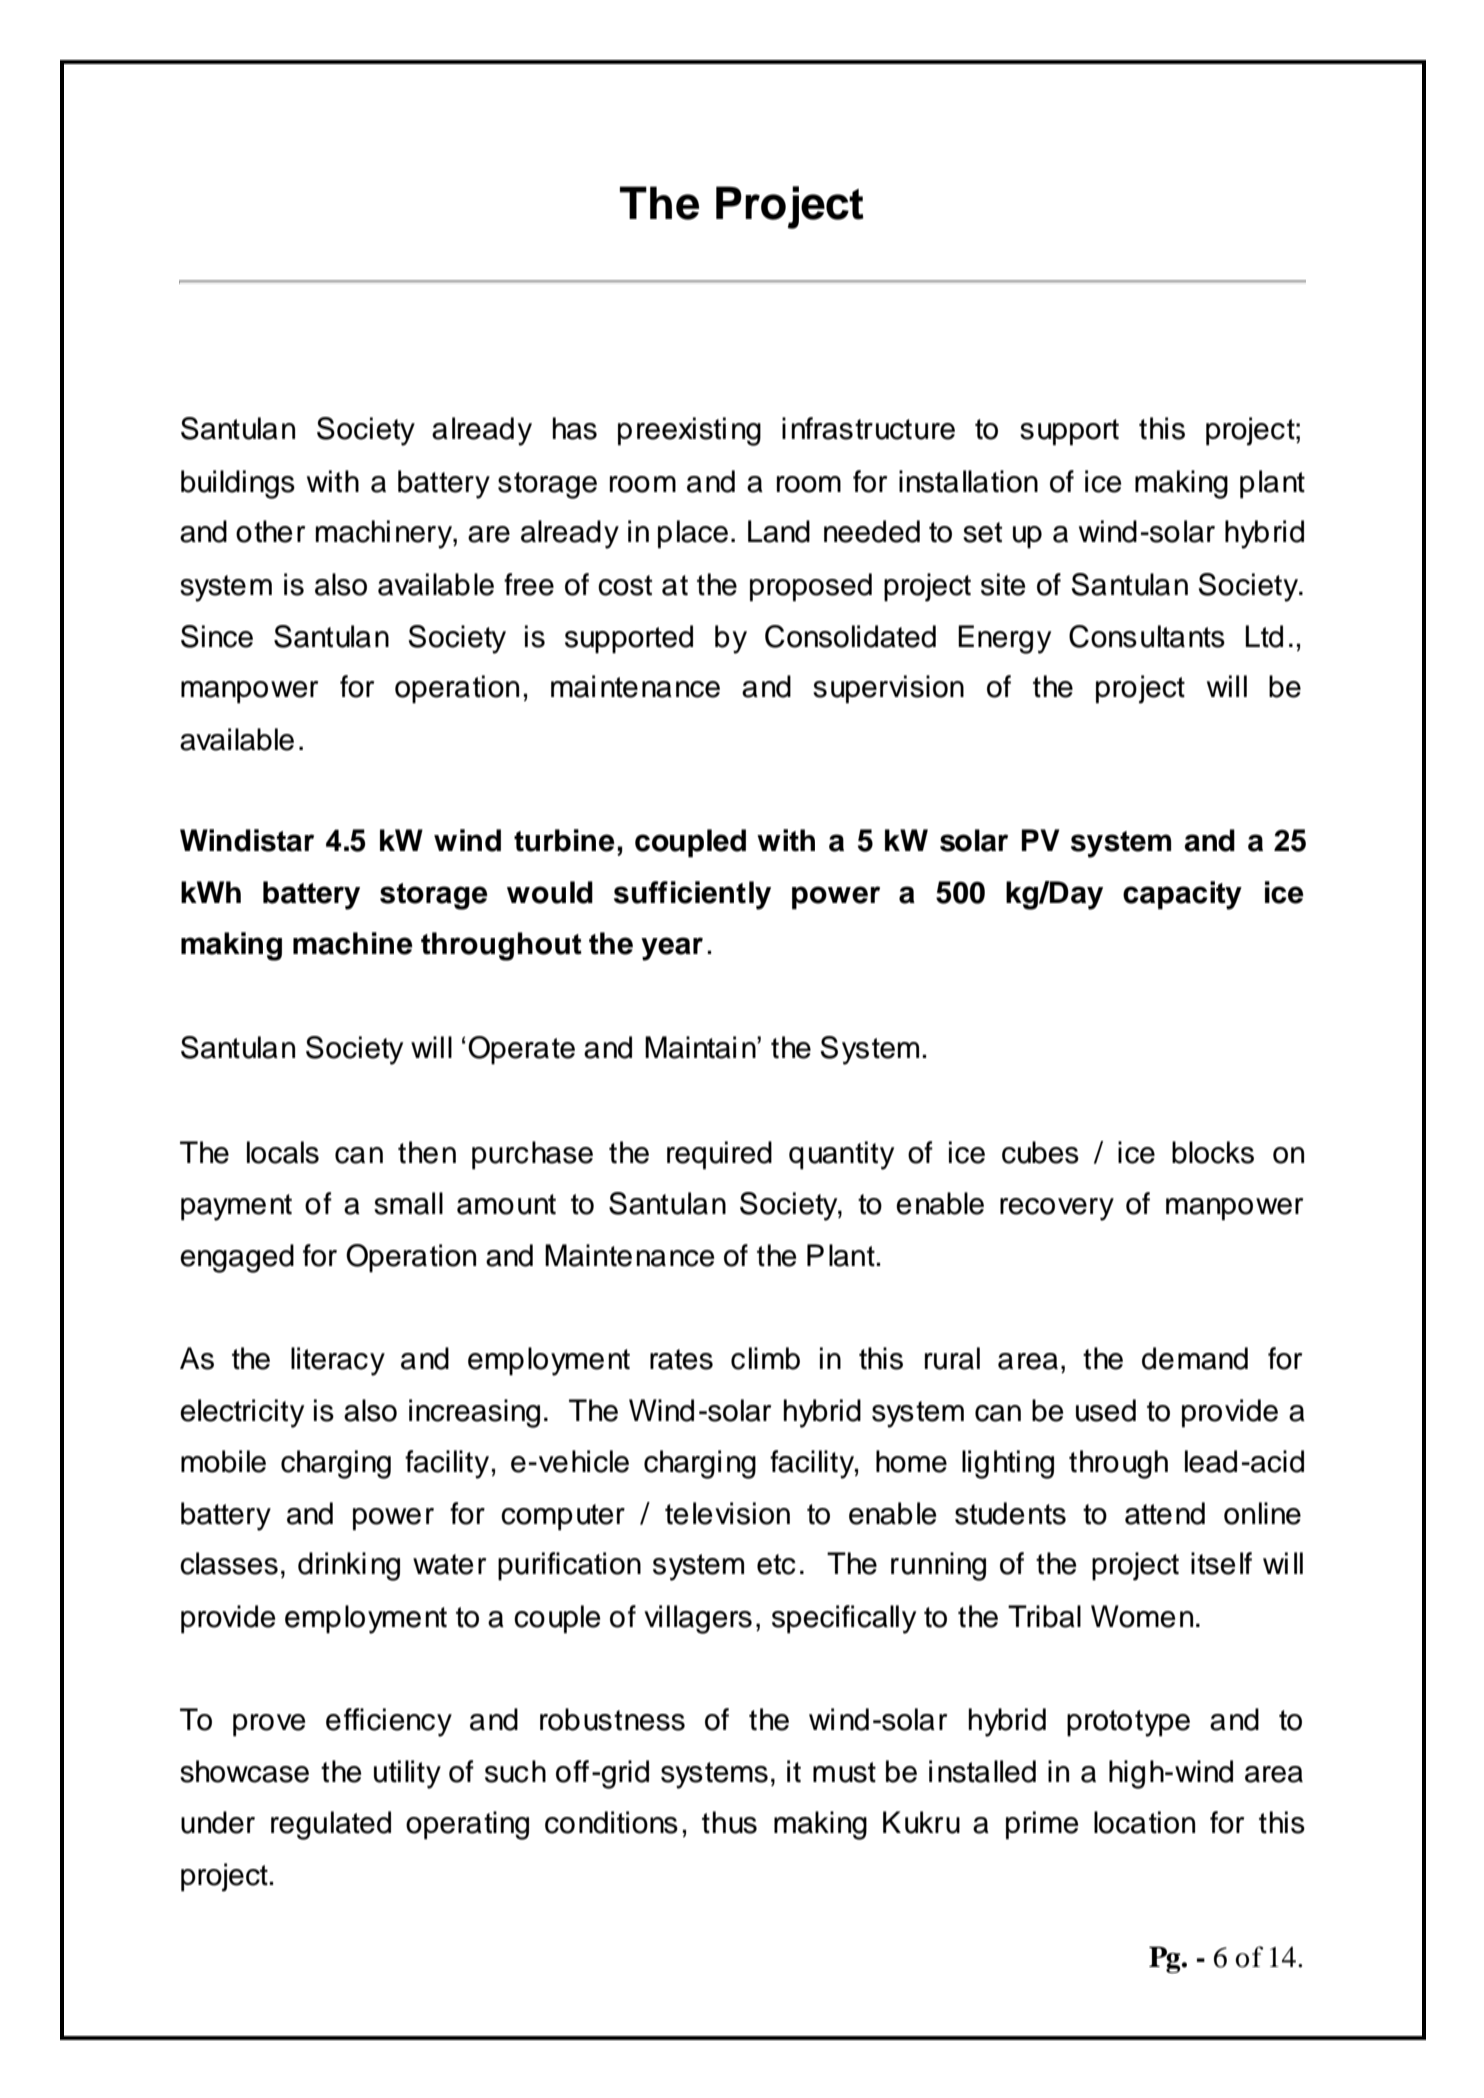 Image resolution: width=1484 pixels, height=2098 pixels. What do you see at coordinates (689, 431) in the page?
I see `preexisting` at bounding box center [689, 431].
